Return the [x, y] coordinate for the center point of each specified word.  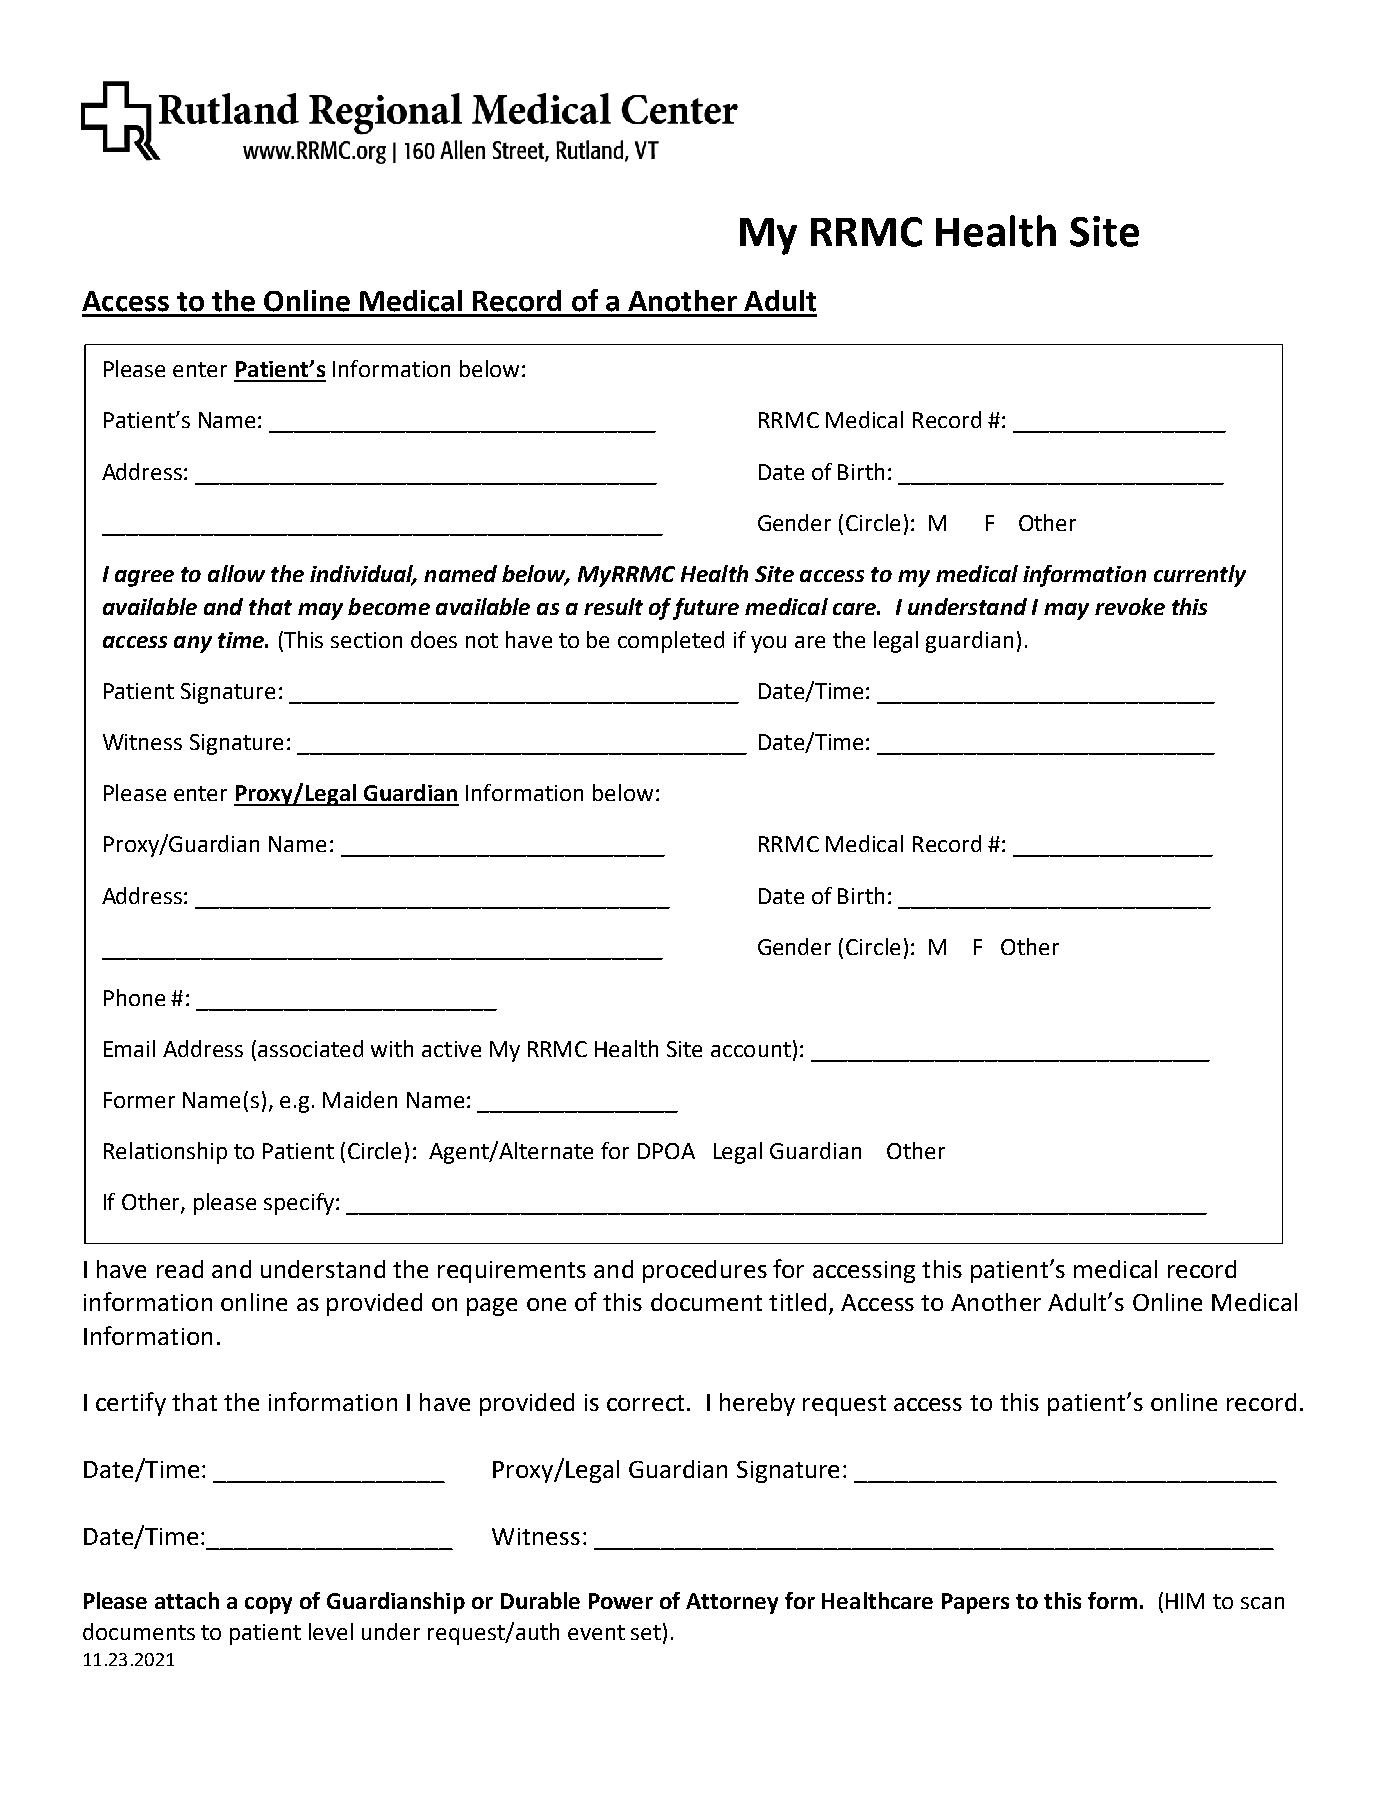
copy [268, 1605]
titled [797, 1302]
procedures [705, 1271]
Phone [134, 997]
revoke [1130, 606]
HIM [1185, 1601]
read [180, 1269]
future [706, 609]
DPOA [666, 1151]
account [751, 1049]
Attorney [732, 1603]
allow [236, 573]
